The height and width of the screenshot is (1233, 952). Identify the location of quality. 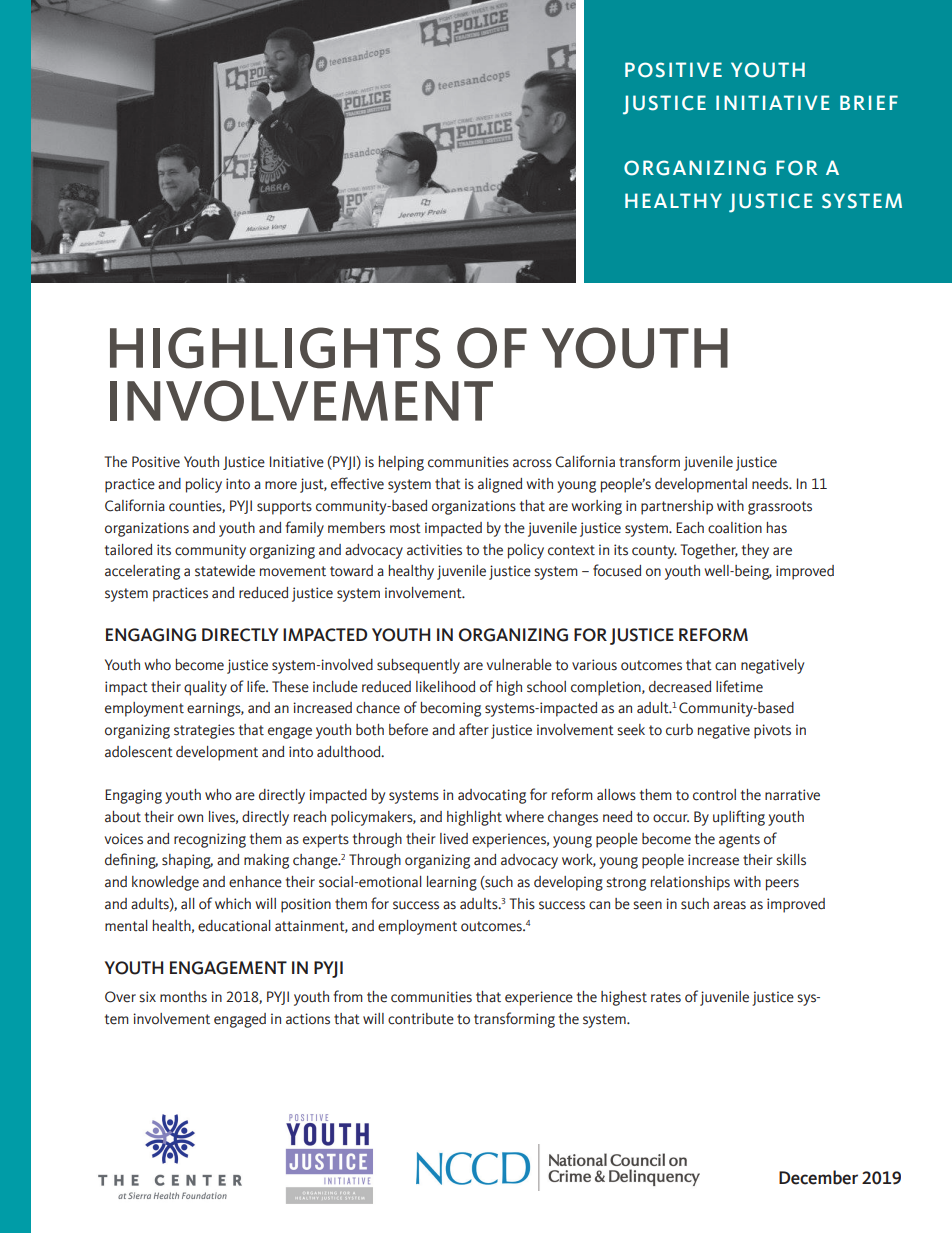
(205, 688).
